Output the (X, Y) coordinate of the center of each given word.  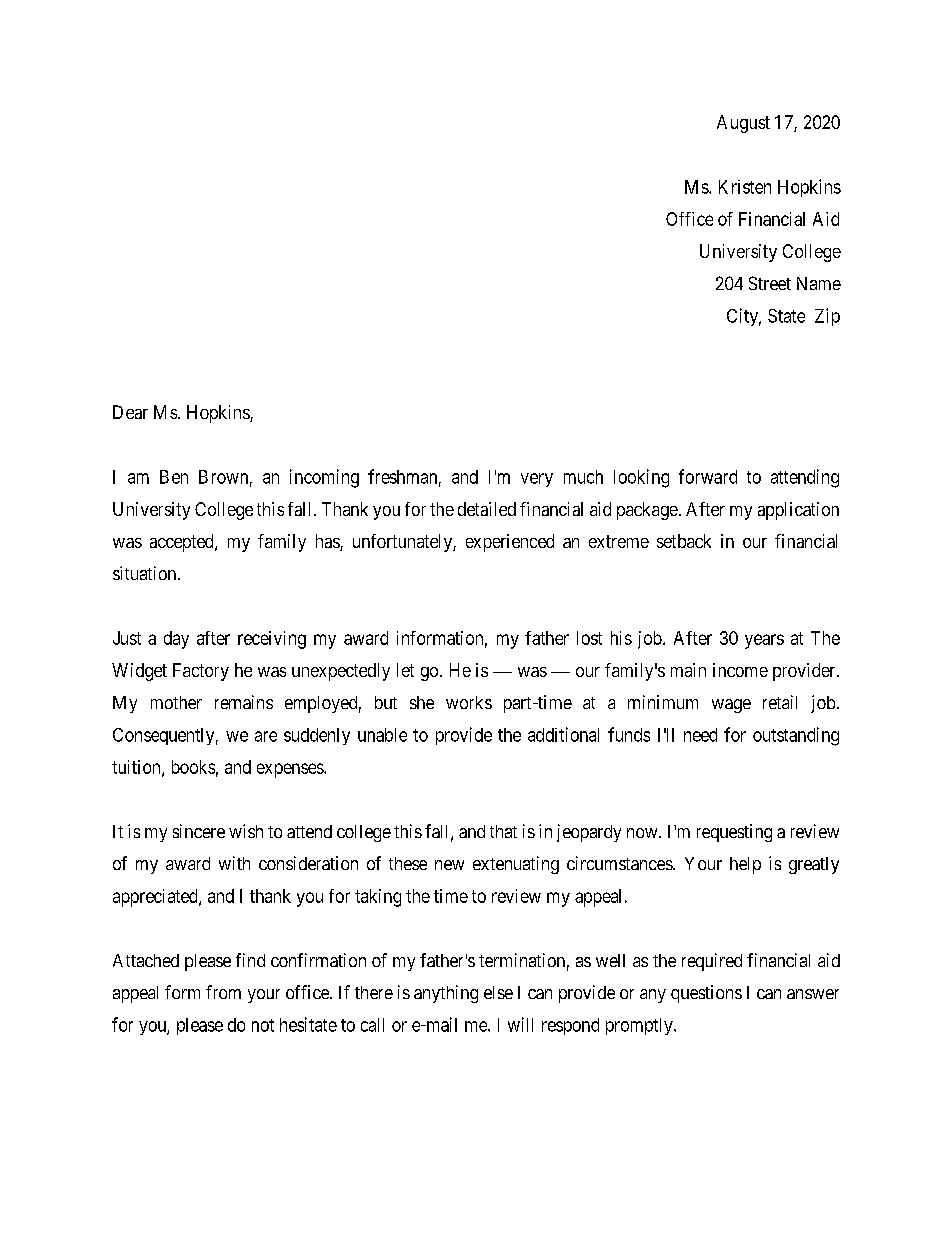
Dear (130, 412)
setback (684, 541)
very (537, 480)
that (503, 831)
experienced (510, 543)
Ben (174, 477)
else (498, 992)
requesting (734, 833)
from (223, 992)
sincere (199, 831)
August (743, 124)
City (744, 317)
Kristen (745, 187)
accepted (183, 543)
